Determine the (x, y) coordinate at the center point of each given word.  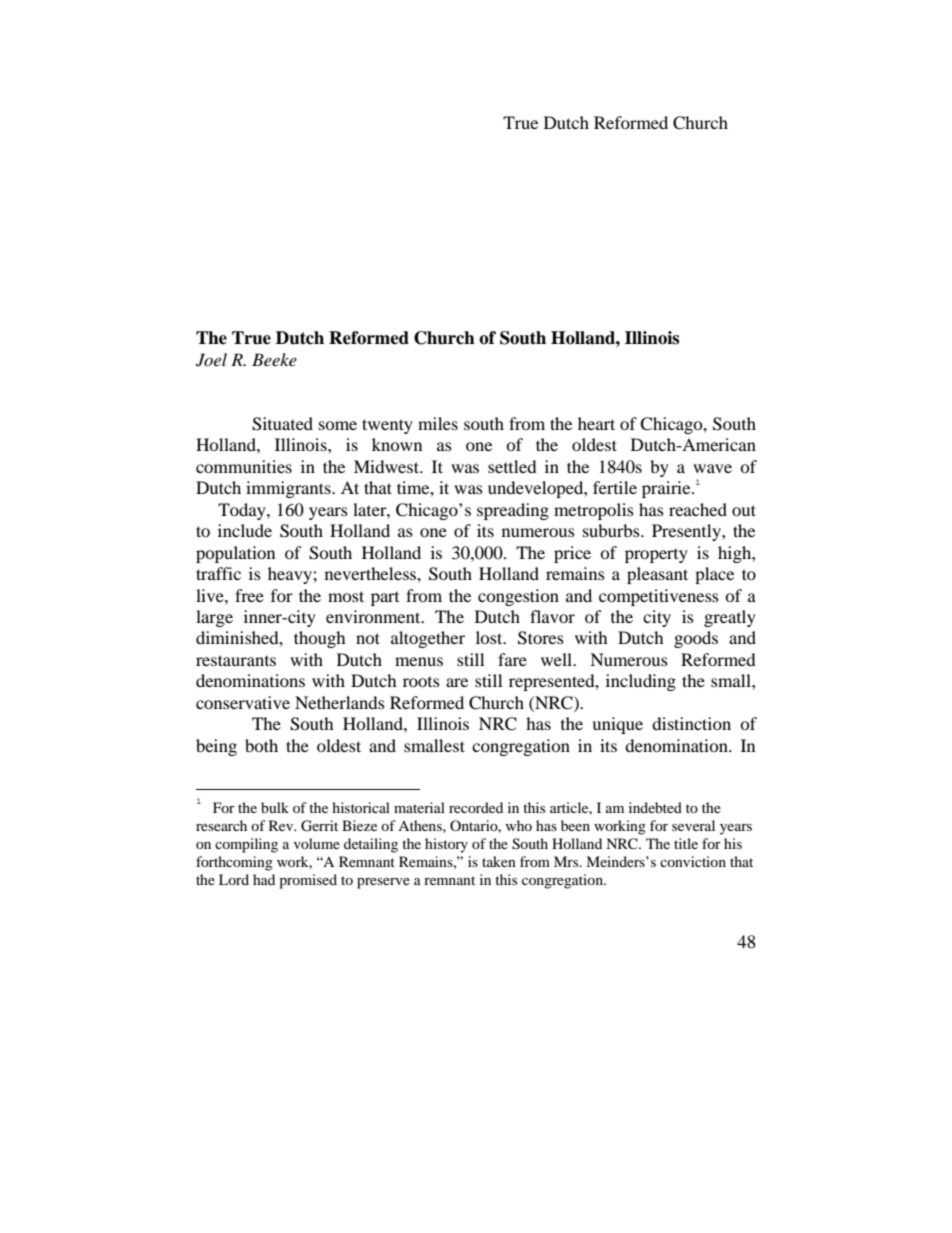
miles (438, 423)
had (264, 879)
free (249, 595)
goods (696, 639)
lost (490, 637)
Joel (211, 360)
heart (596, 423)
